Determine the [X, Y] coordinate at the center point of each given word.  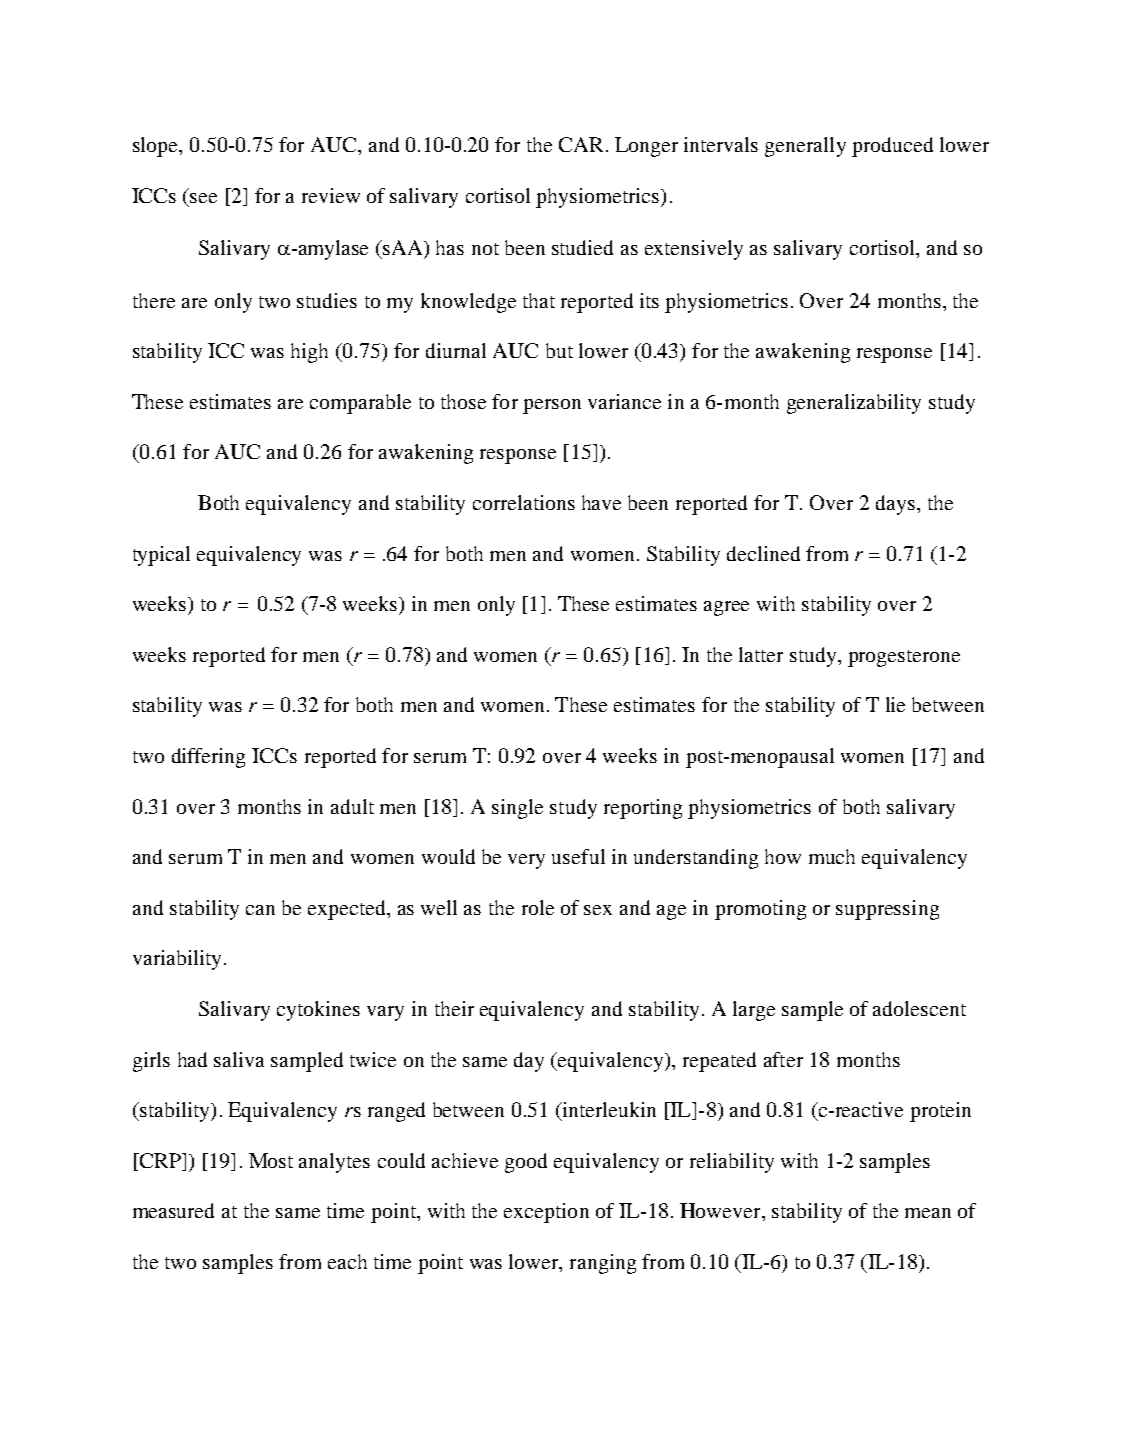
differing [208, 758]
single [517, 809]
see [203, 198]
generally [805, 147]
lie [895, 704]
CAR [581, 144]
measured [173, 1210]
